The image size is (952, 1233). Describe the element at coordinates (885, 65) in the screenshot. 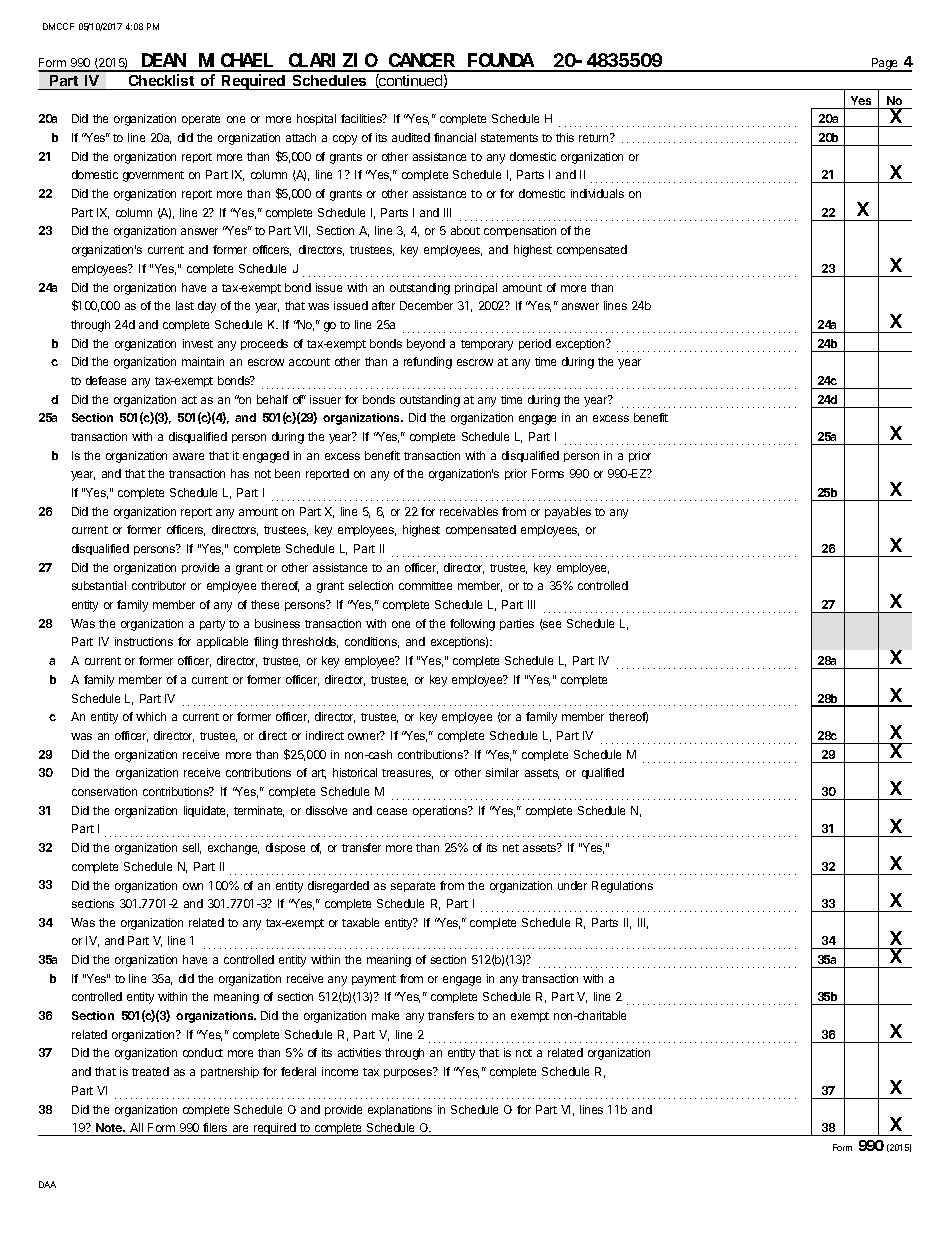

I see `Page` at that location.
